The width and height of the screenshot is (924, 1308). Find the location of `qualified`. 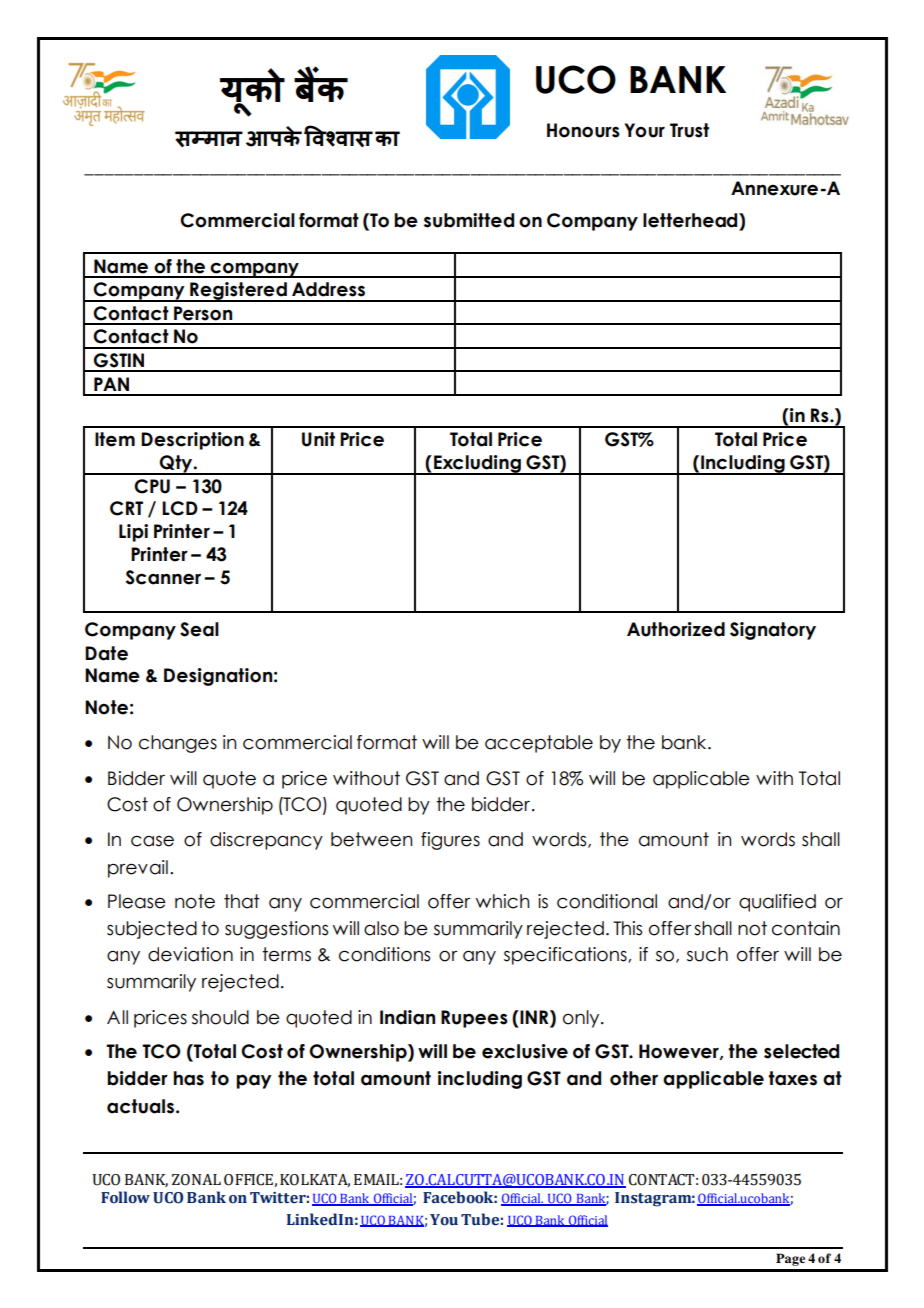

qualified is located at coordinates (777, 903).
